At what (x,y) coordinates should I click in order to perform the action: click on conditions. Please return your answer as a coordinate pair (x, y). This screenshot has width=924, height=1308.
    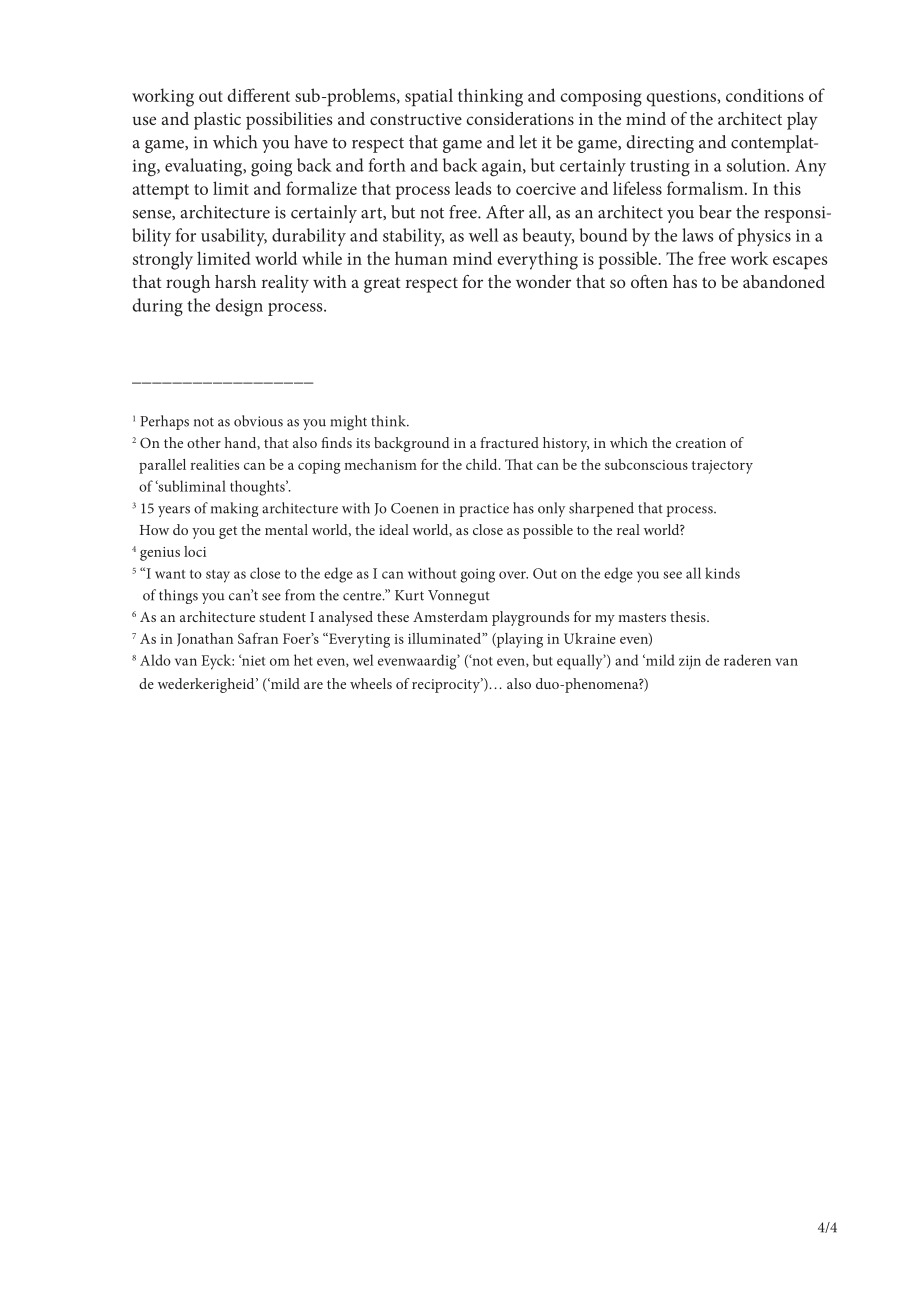
    Looking at the image, I should click on (765, 95).
